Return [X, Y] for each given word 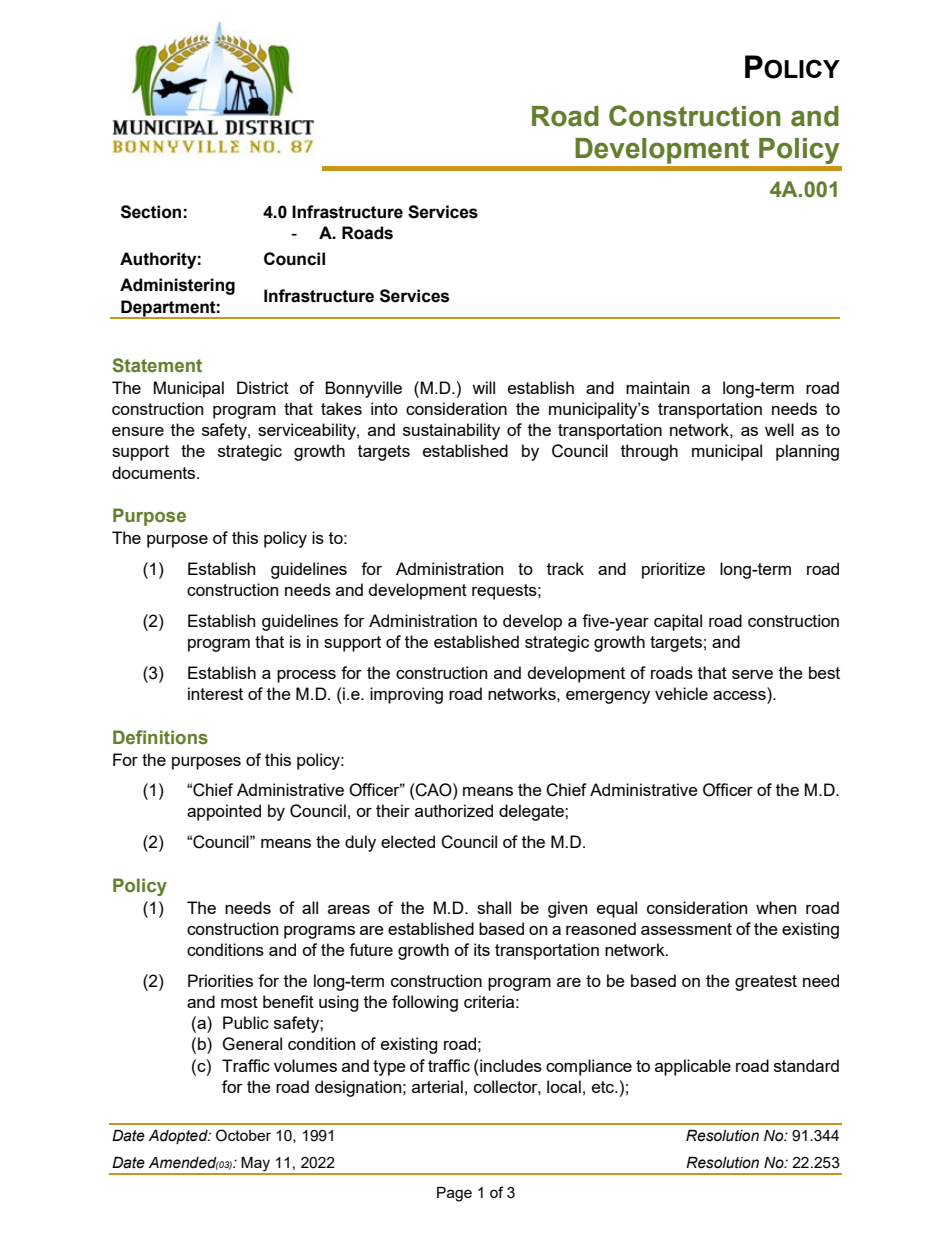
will [483, 387]
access [739, 695]
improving [406, 695]
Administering [177, 286]
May [256, 1165]
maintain [657, 387]
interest [215, 693]
